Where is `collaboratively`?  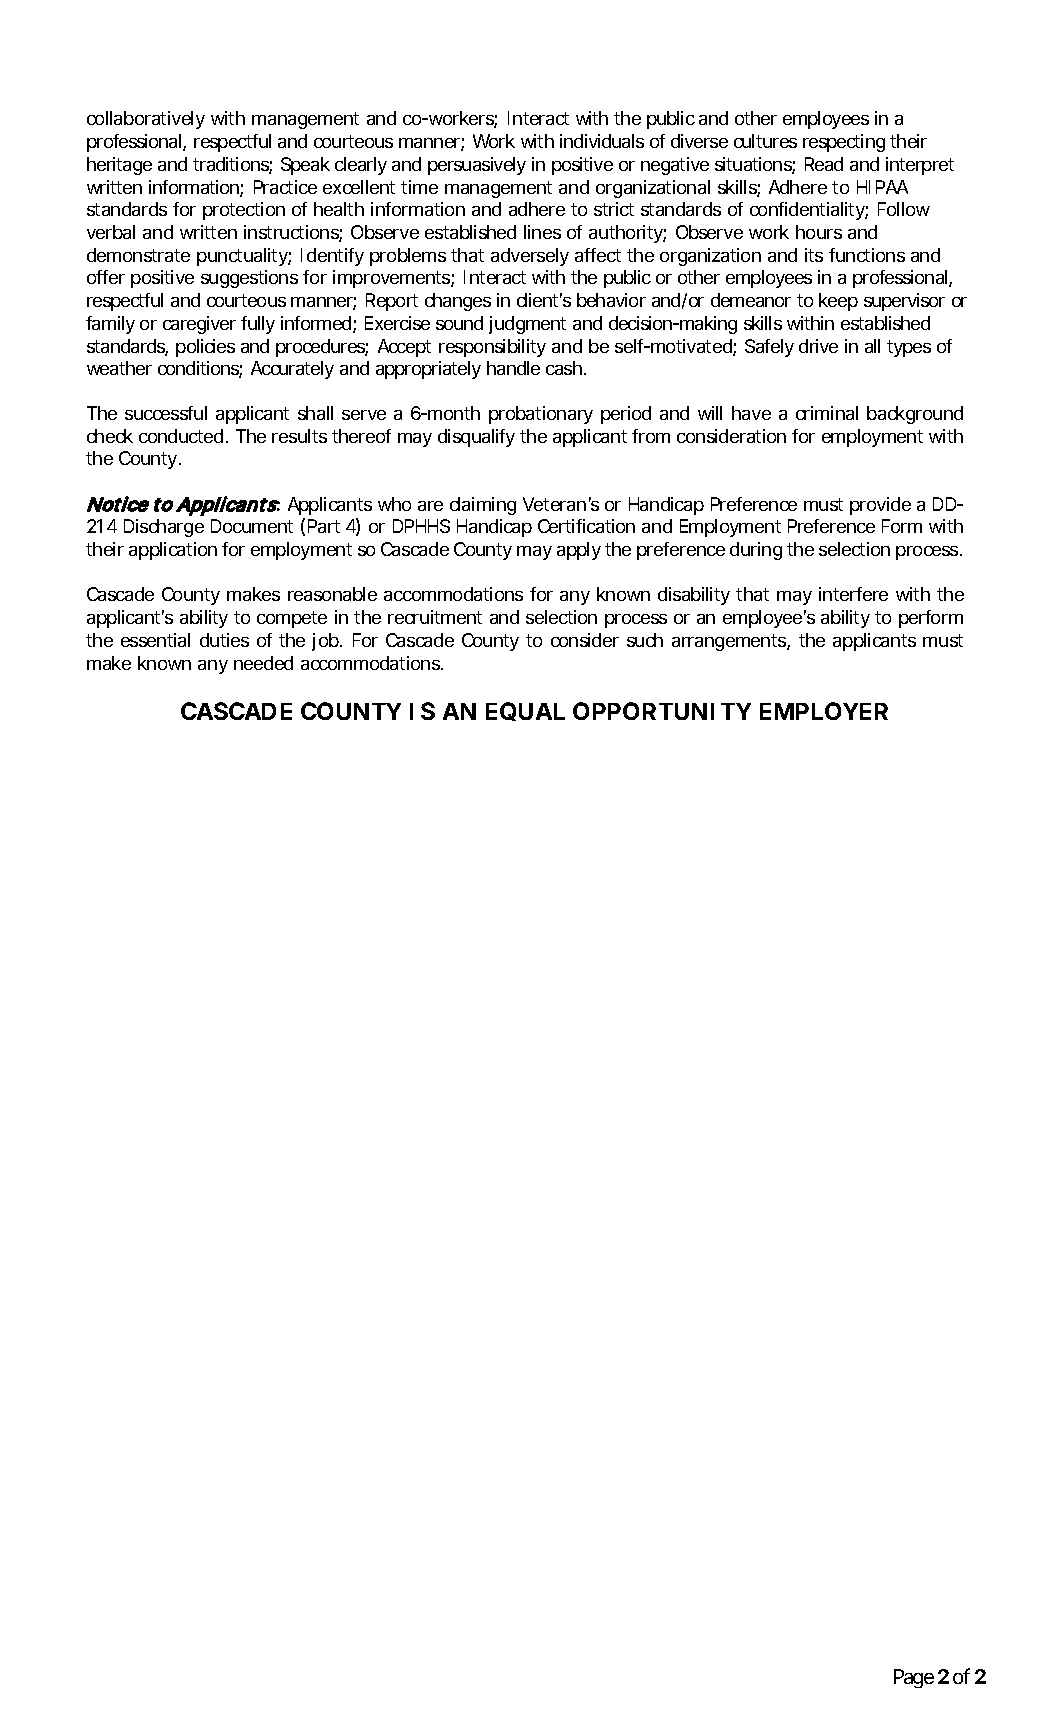 collaboratively is located at coordinates (146, 120).
